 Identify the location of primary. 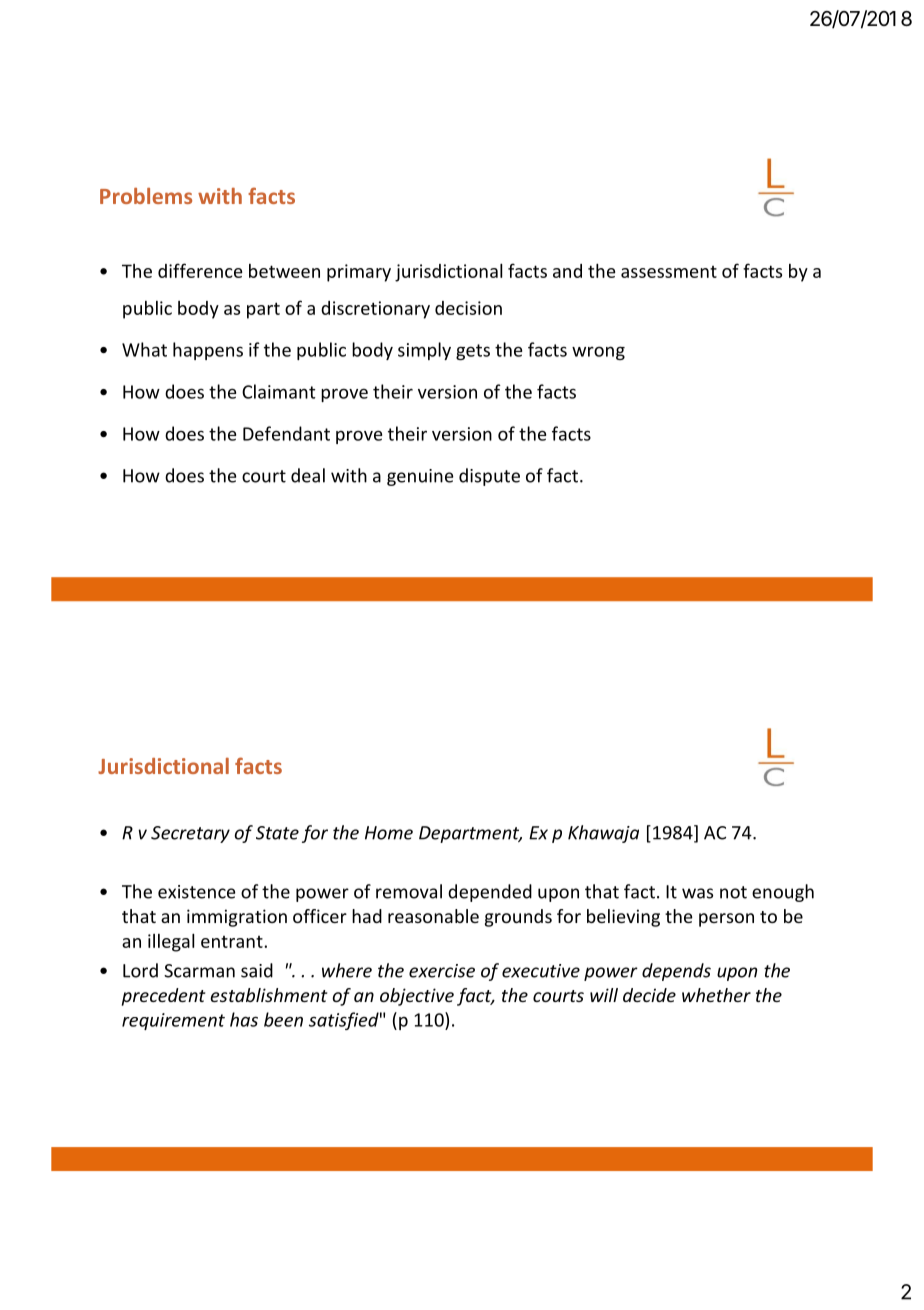
(359, 273).
